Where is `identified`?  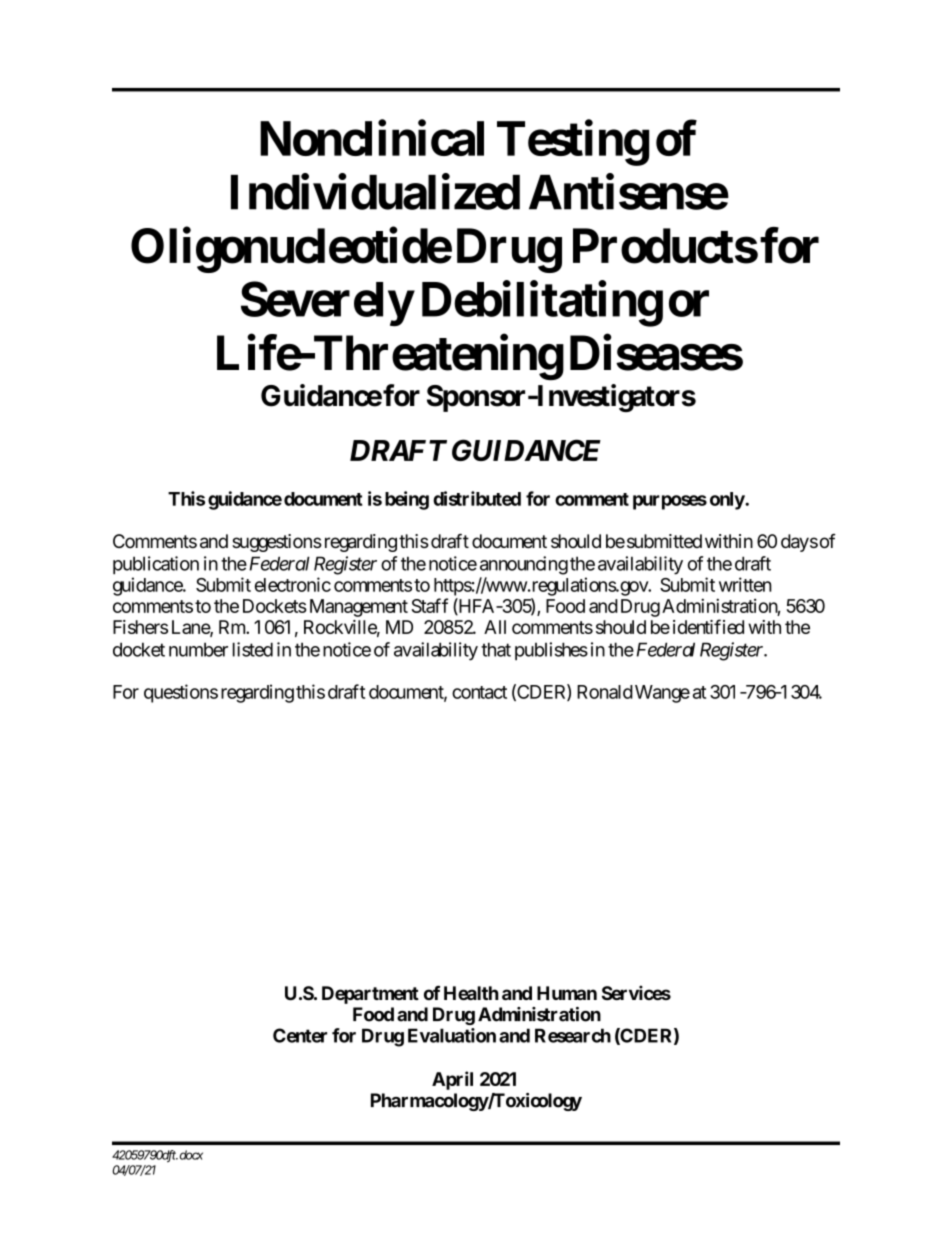 identified is located at coordinates (708, 626).
